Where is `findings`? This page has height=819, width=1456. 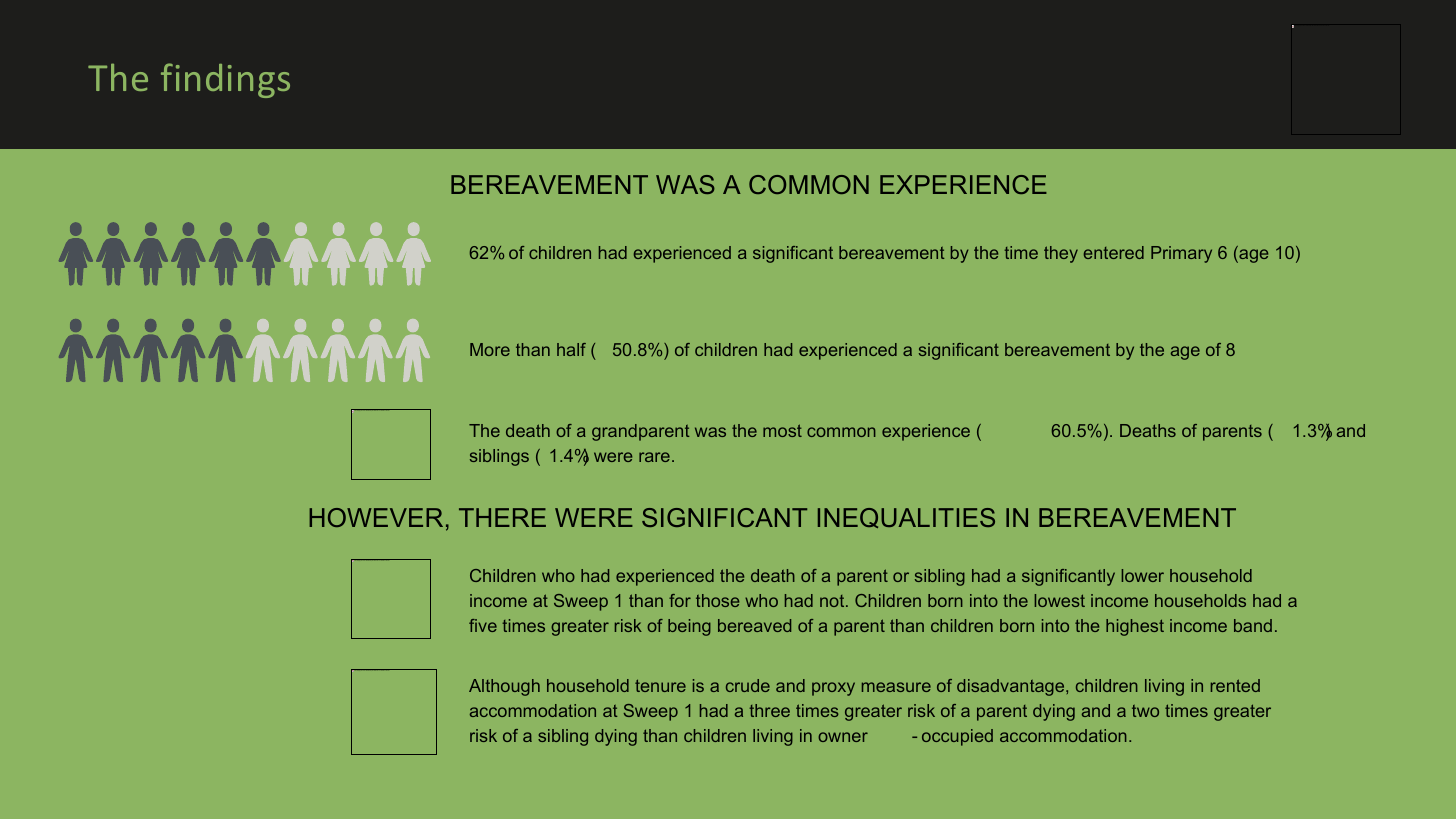
findings is located at coordinates (225, 80).
